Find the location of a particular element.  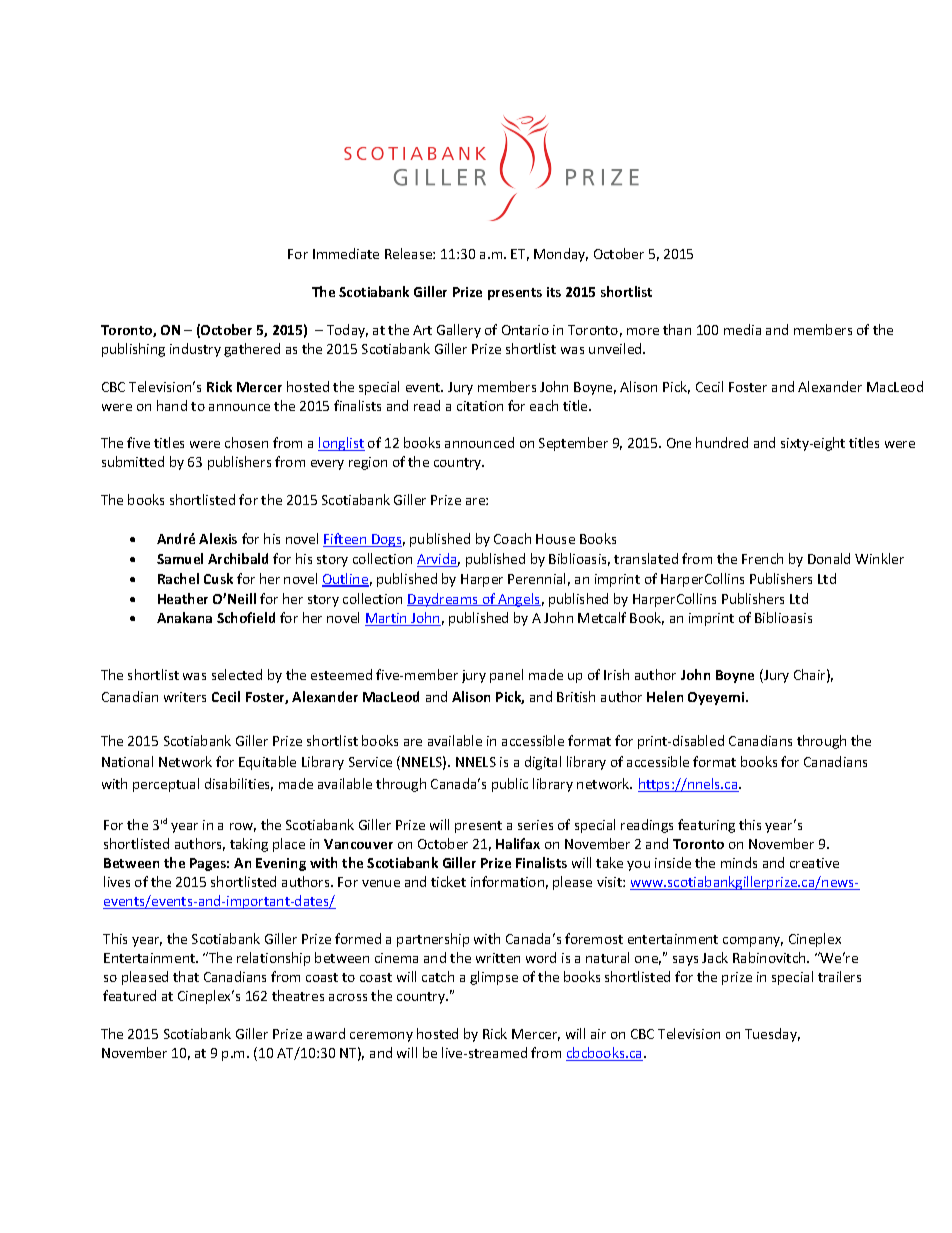

Helen is located at coordinates (665, 696).
